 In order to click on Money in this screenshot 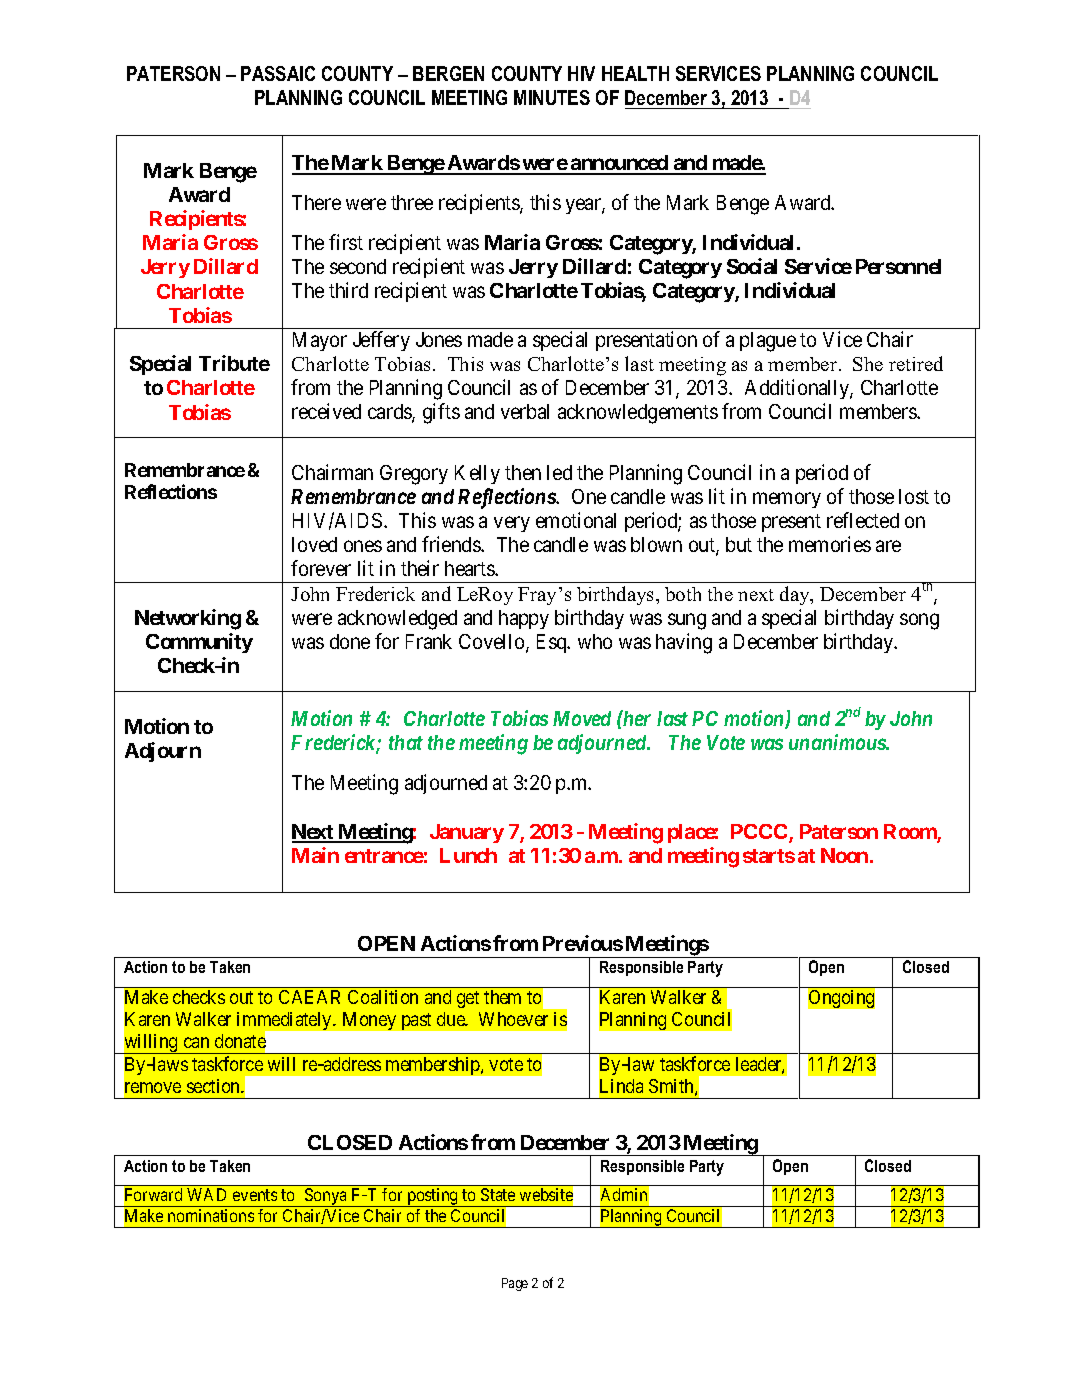, I will do `click(369, 1021)`.
